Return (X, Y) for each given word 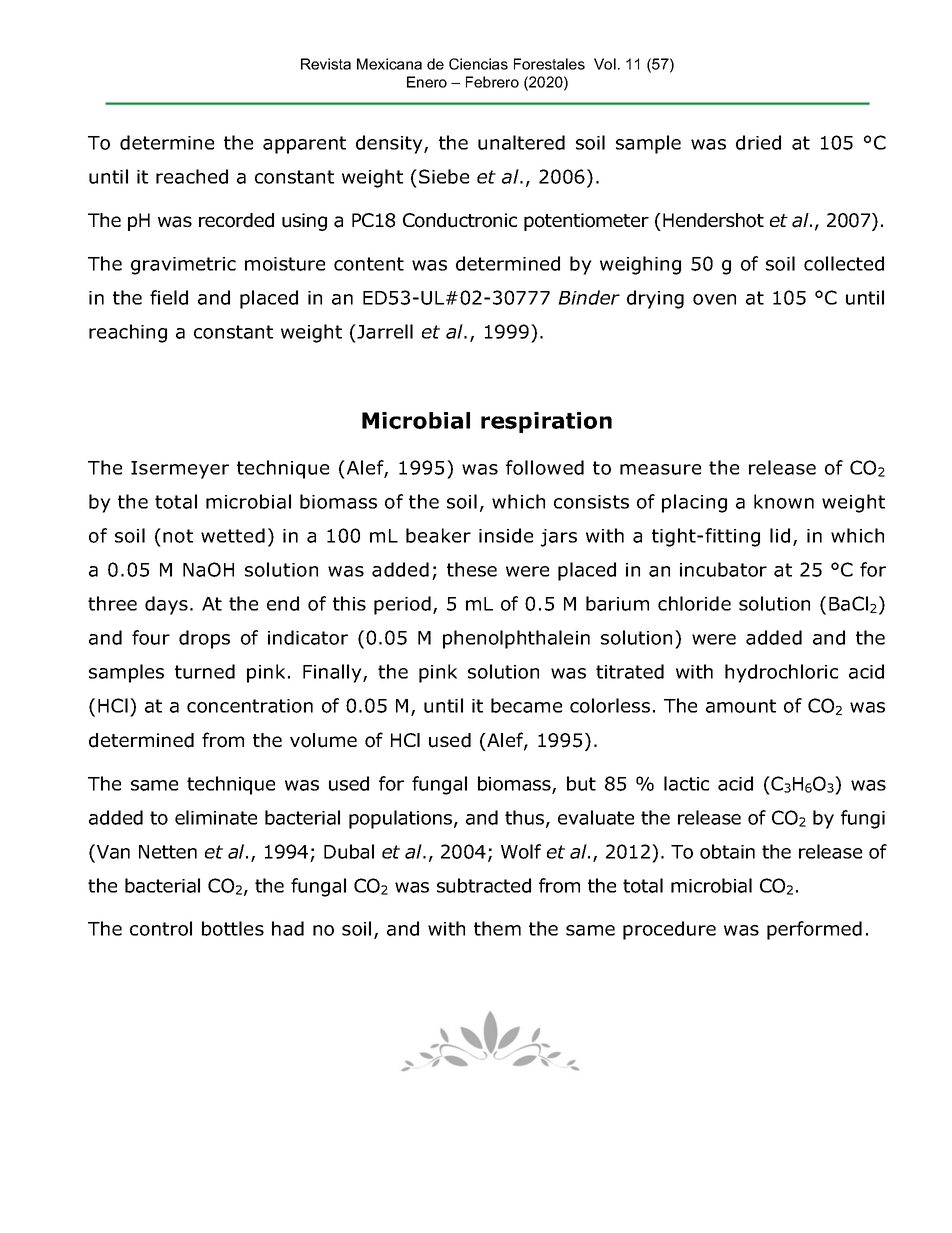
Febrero (492, 82)
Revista (326, 64)
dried (758, 142)
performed (814, 930)
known (784, 501)
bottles (233, 928)
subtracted (484, 885)
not (178, 536)
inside (506, 535)
